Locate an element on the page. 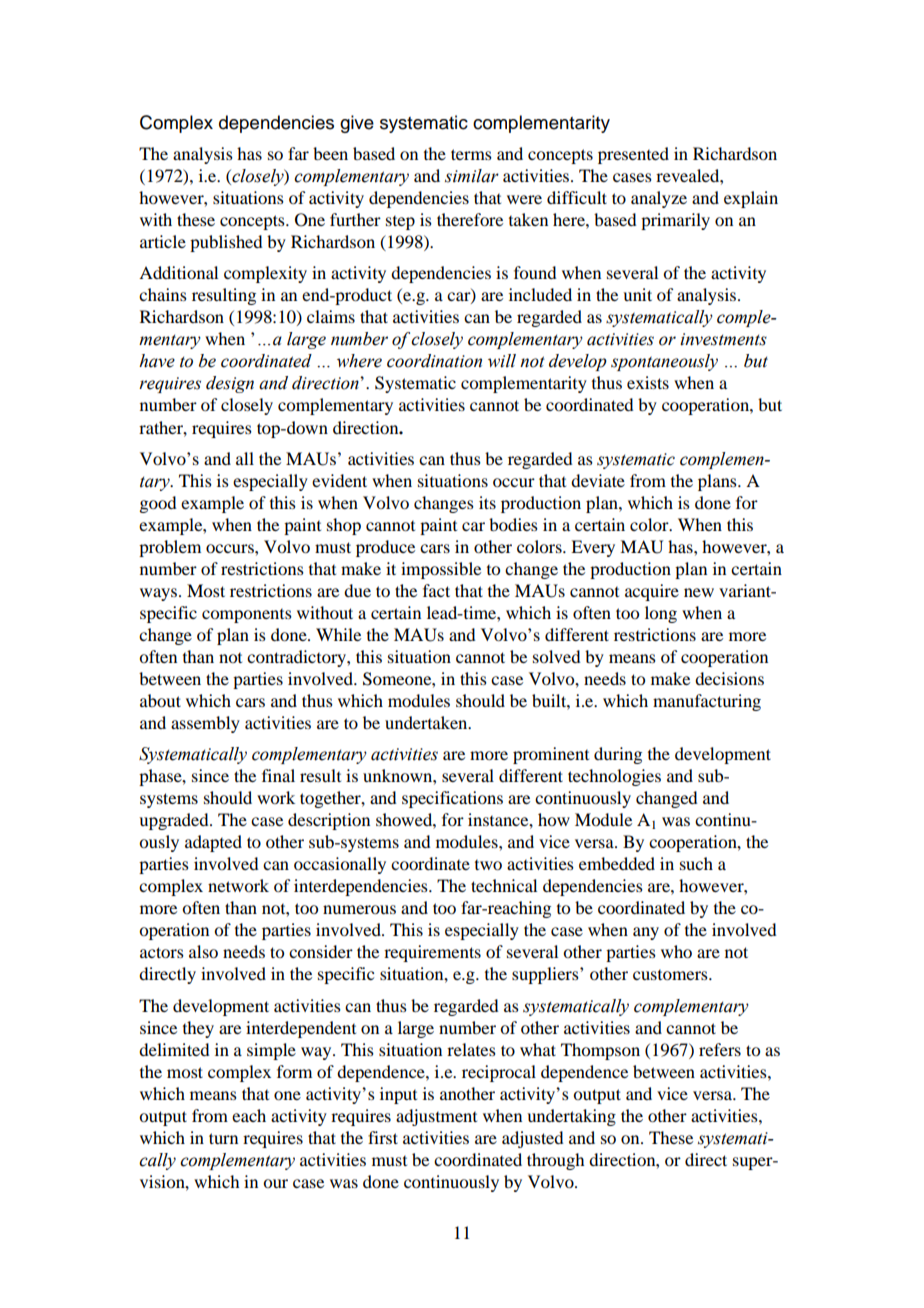 This image has height=1308, width=924. terms is located at coordinates (471, 154).
